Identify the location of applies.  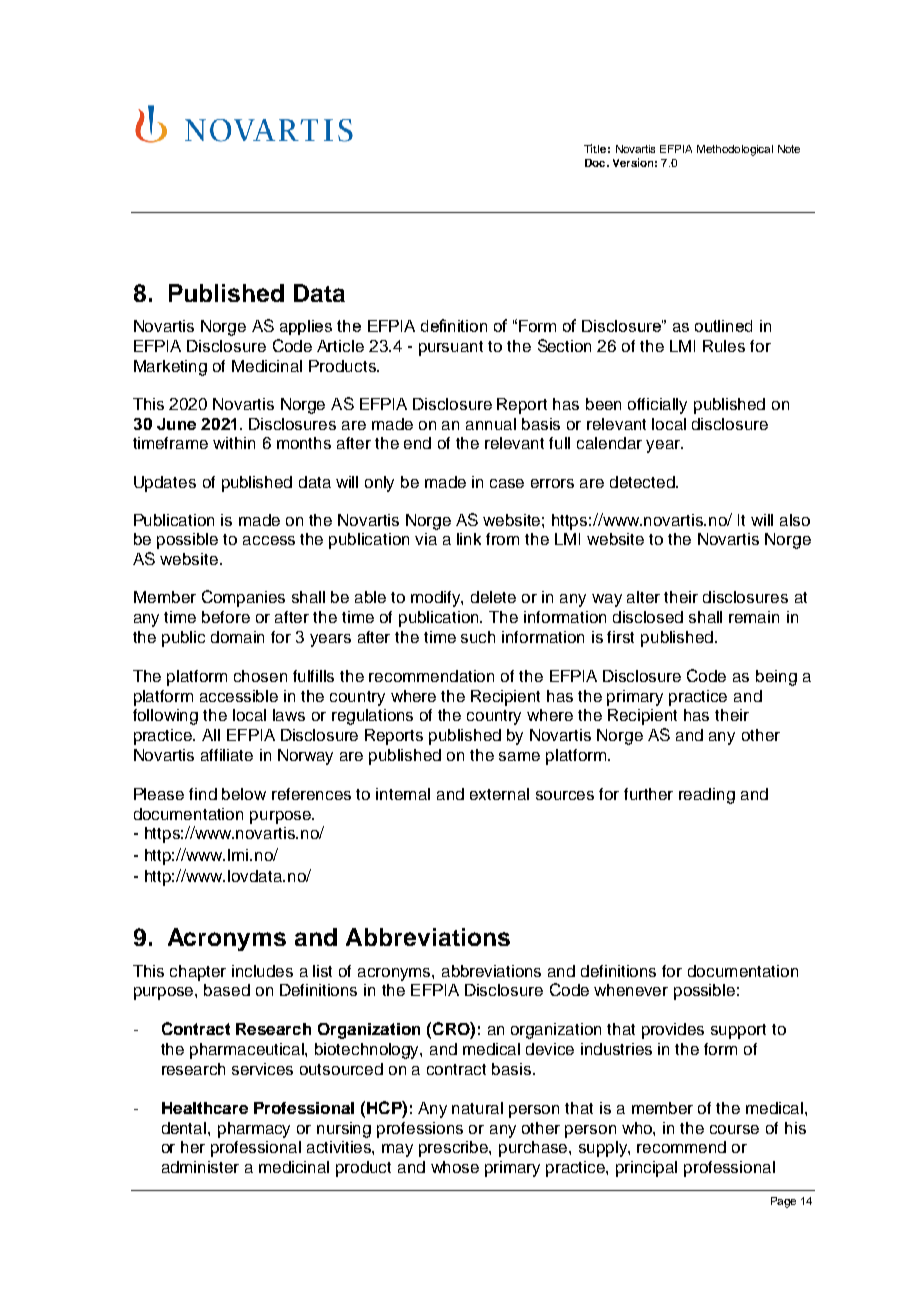
(306, 327).
